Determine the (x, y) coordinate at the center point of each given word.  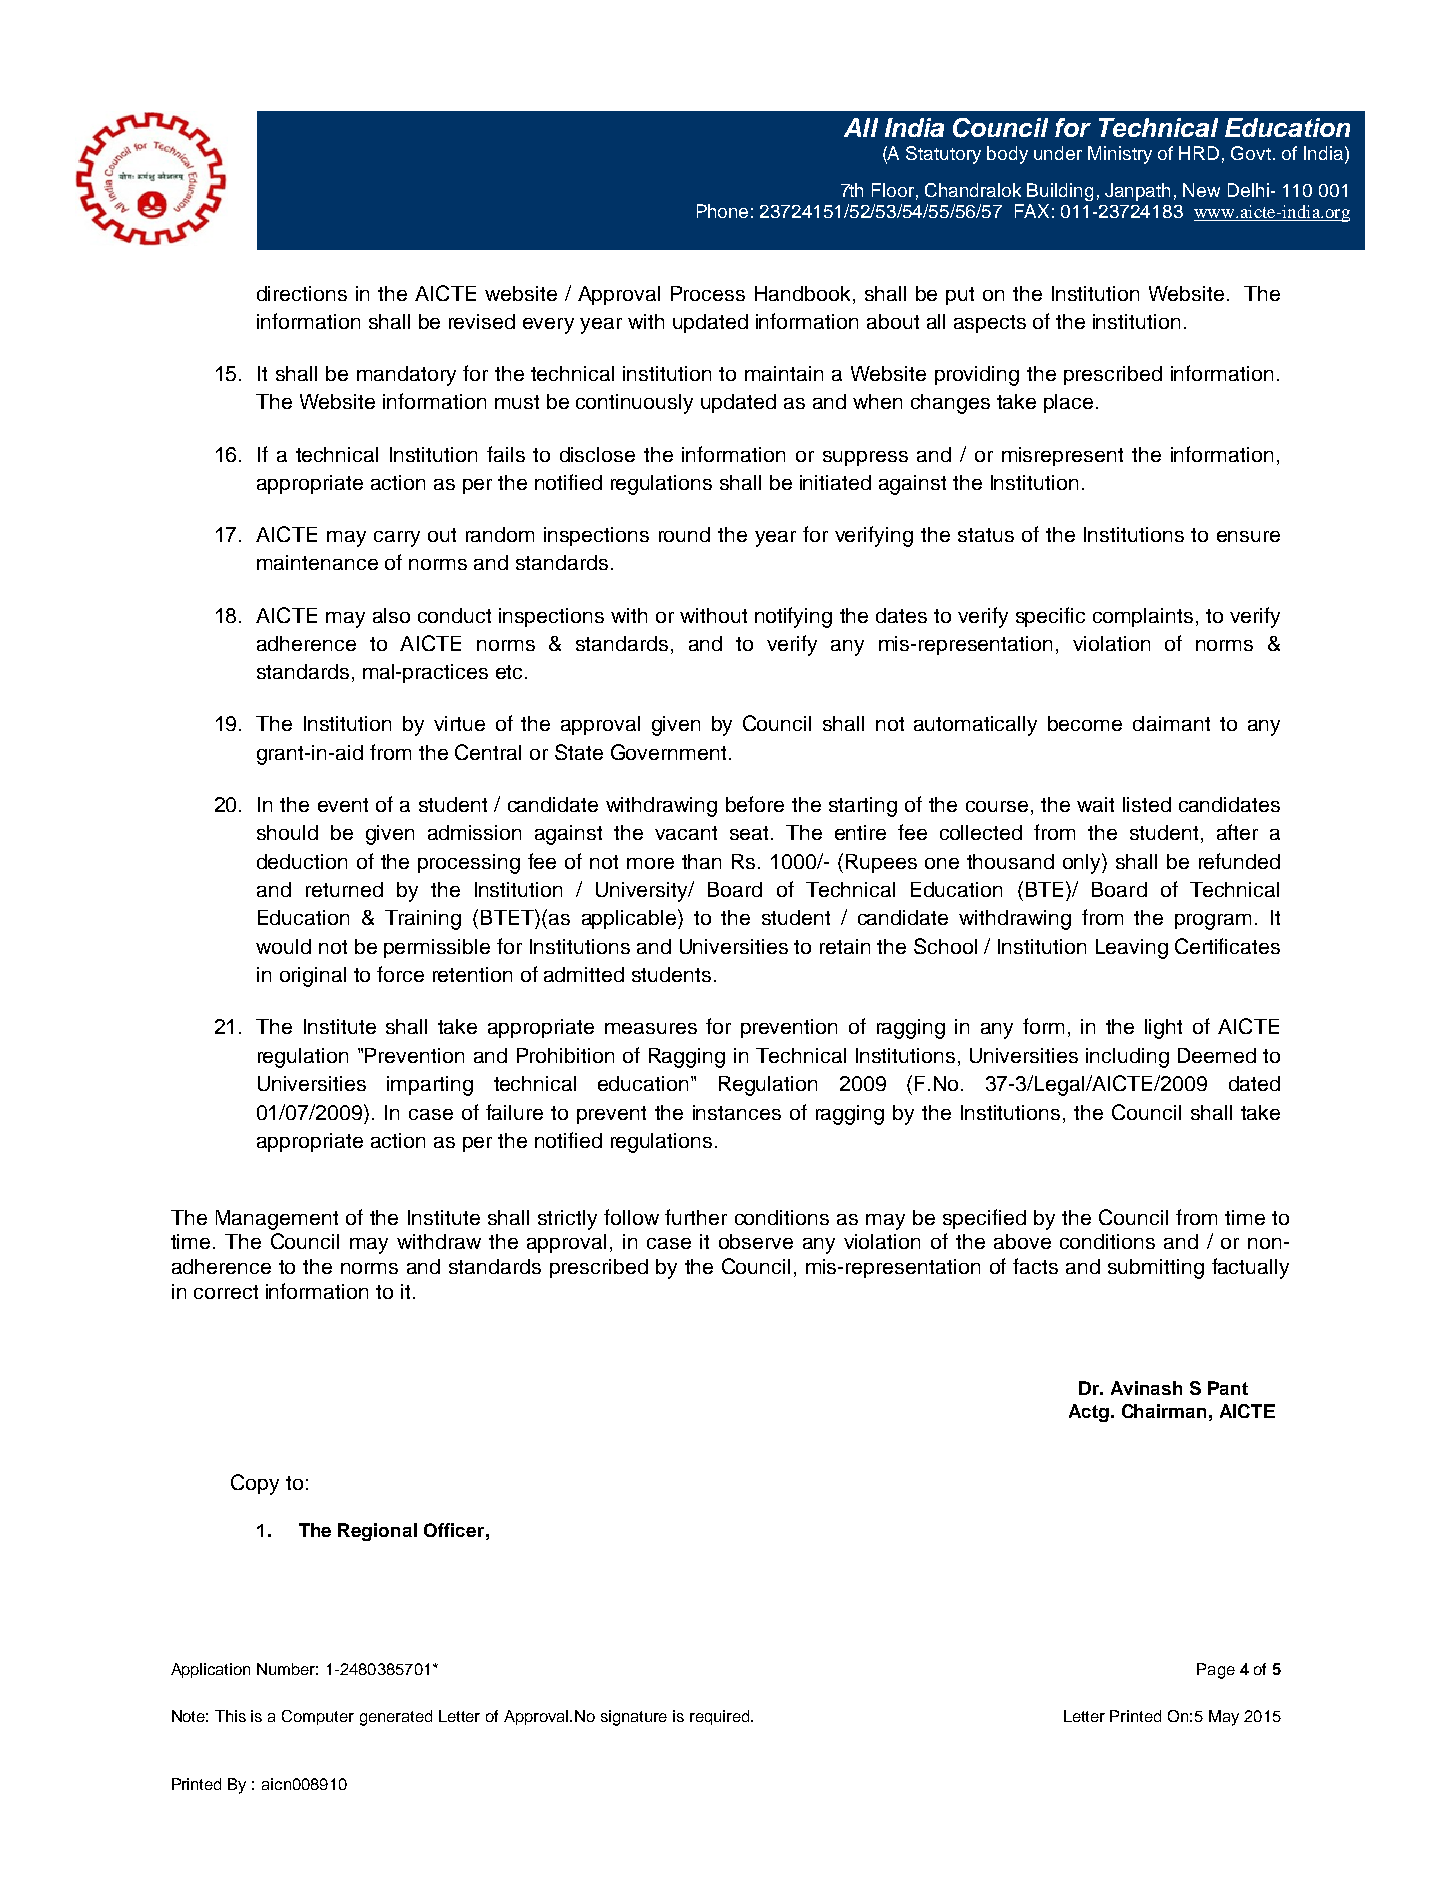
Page (1216, 1671)
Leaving (1132, 949)
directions (302, 293)
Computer (318, 1717)
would (283, 946)
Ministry (1120, 155)
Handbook (802, 293)
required (721, 1717)
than (701, 861)
